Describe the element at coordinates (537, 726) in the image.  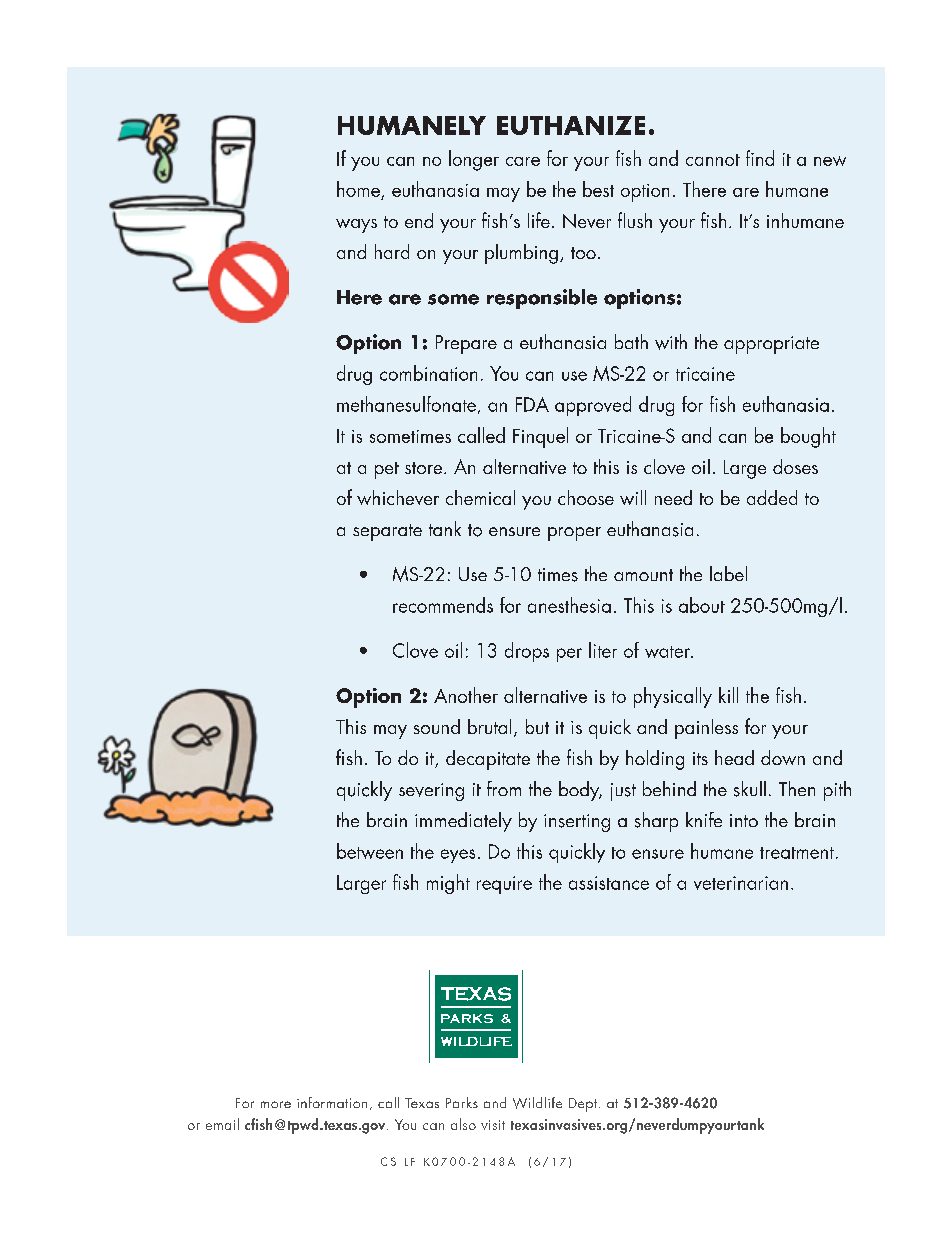
I see `but` at that location.
